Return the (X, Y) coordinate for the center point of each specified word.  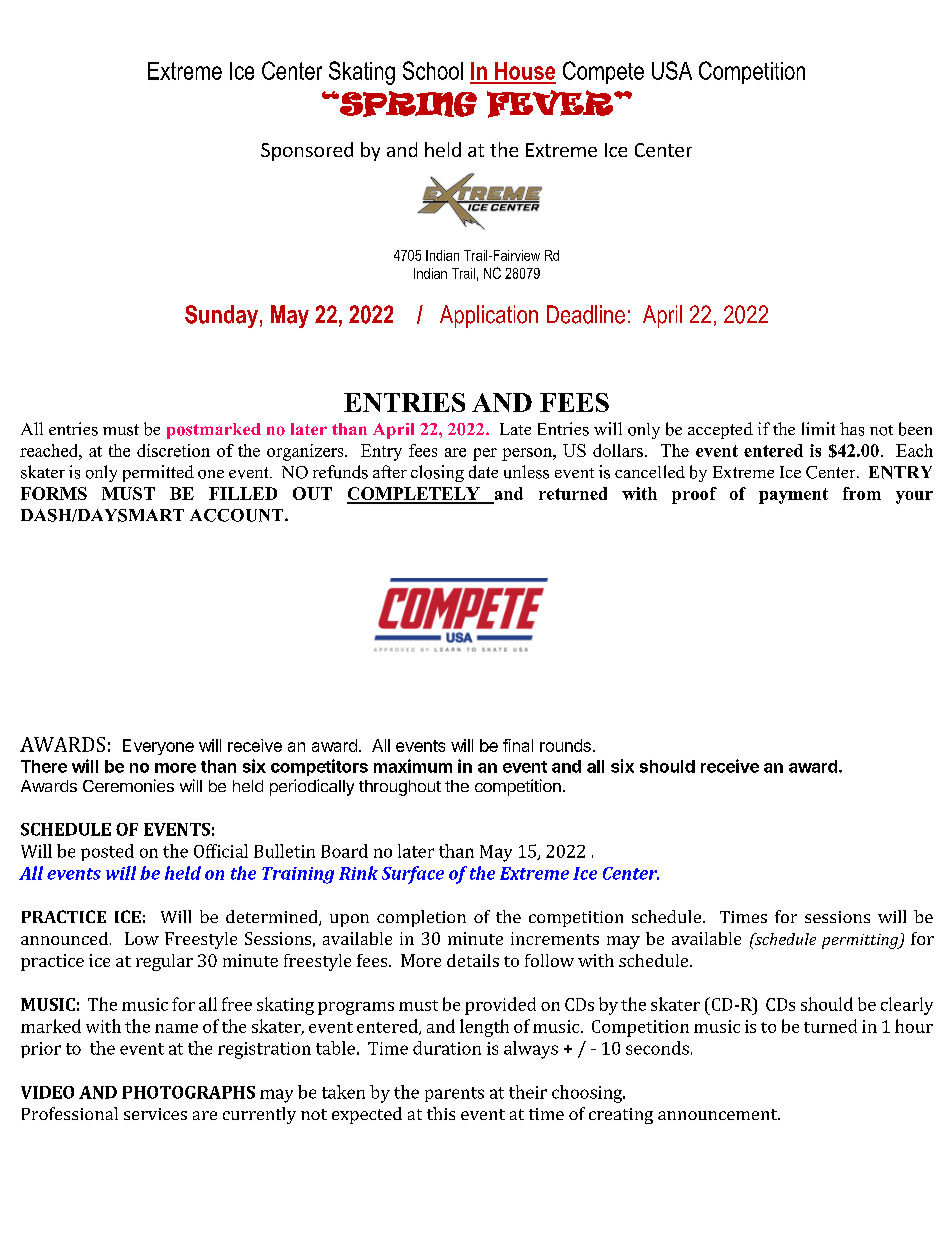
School (433, 70)
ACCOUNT (238, 515)
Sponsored (307, 151)
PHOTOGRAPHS (188, 1092)
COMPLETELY (414, 495)
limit (818, 428)
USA (672, 70)
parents (454, 1094)
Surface (413, 875)
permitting (861, 941)
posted (107, 852)
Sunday (221, 316)
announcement (718, 1114)
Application (489, 316)
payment (793, 496)
